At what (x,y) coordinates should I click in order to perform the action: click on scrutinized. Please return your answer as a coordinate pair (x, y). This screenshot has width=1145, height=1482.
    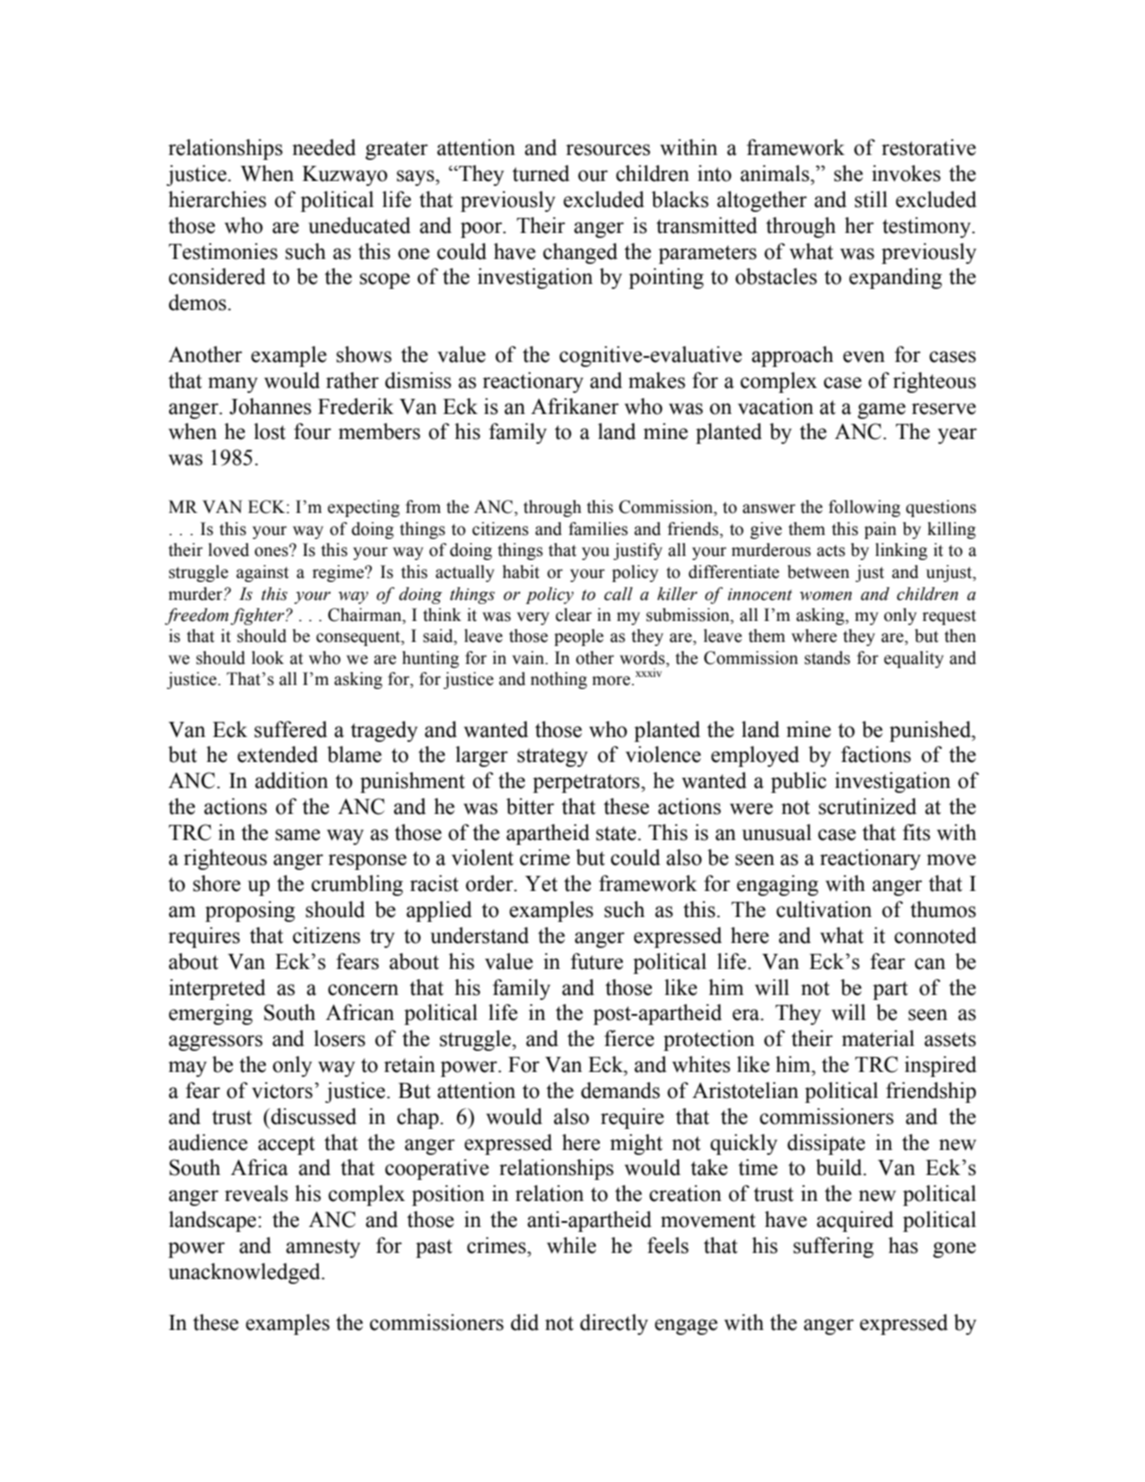
    Looking at the image, I should click on (868, 806).
